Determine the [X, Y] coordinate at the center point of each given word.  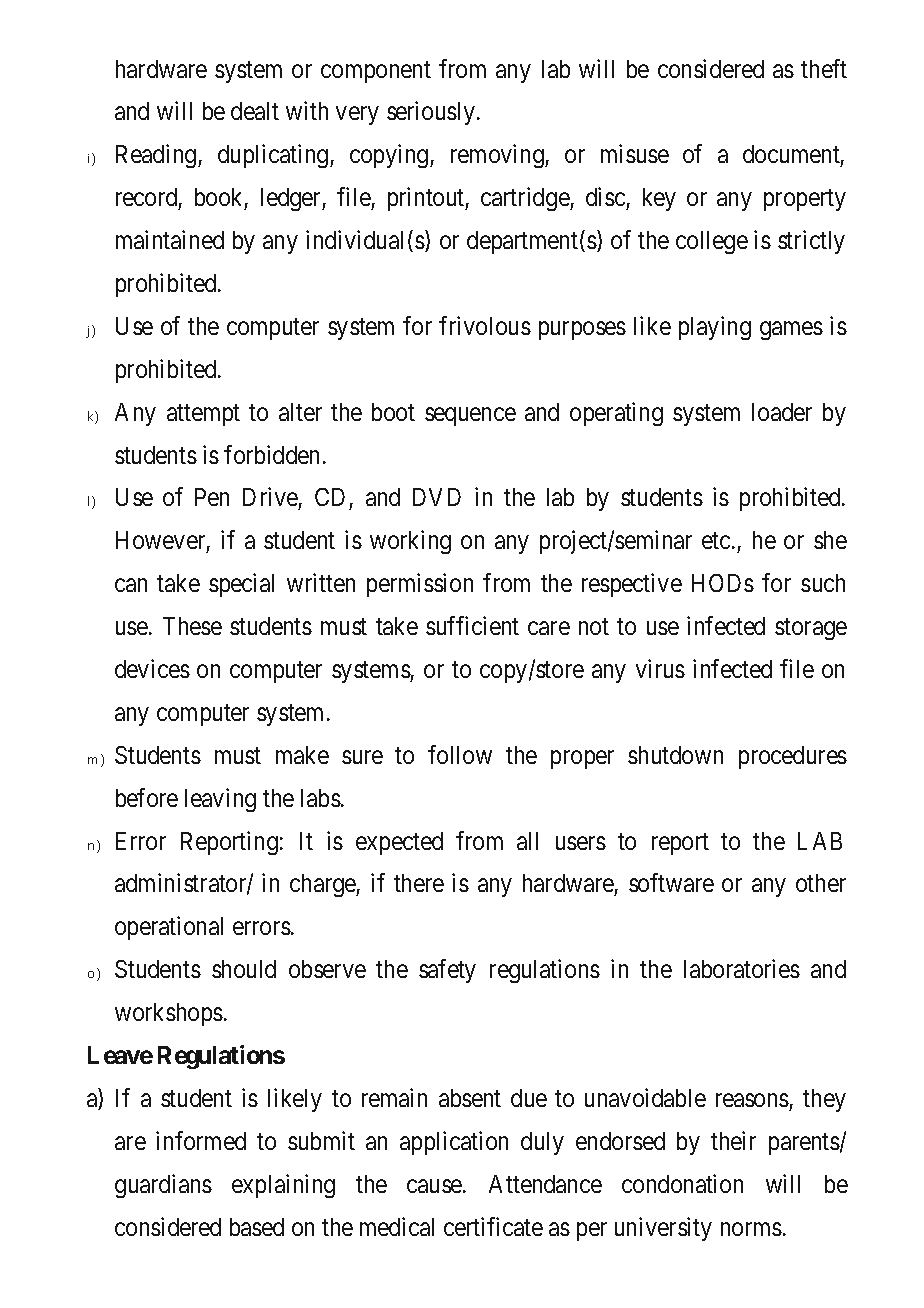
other [821, 883]
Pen [212, 497]
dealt [255, 111]
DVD [437, 497]
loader [782, 412]
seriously [431, 113]
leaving [220, 800]
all [527, 841]
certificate [493, 1226]
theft [824, 68]
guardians [163, 1186]
